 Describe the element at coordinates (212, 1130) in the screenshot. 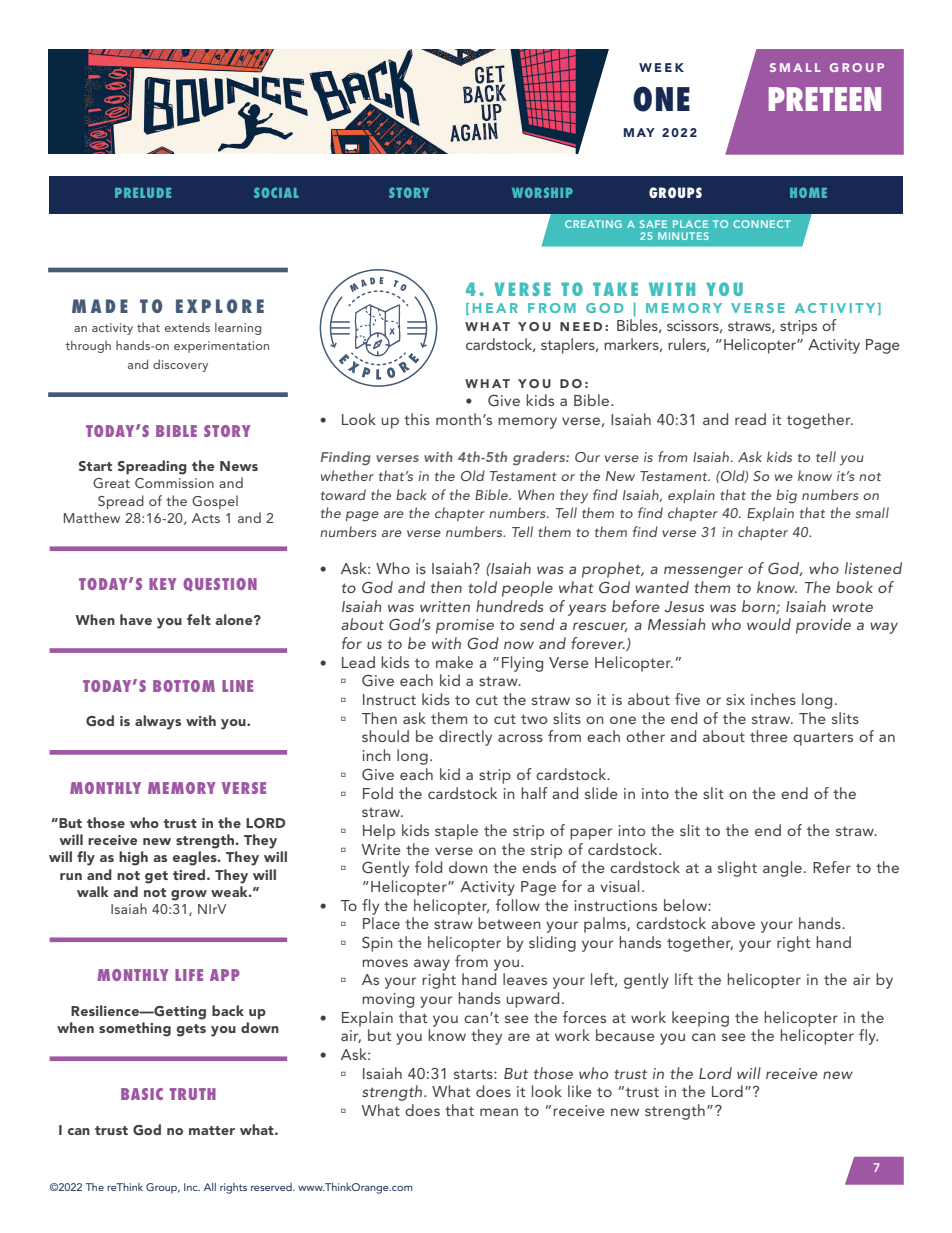

I see `matter` at that location.
